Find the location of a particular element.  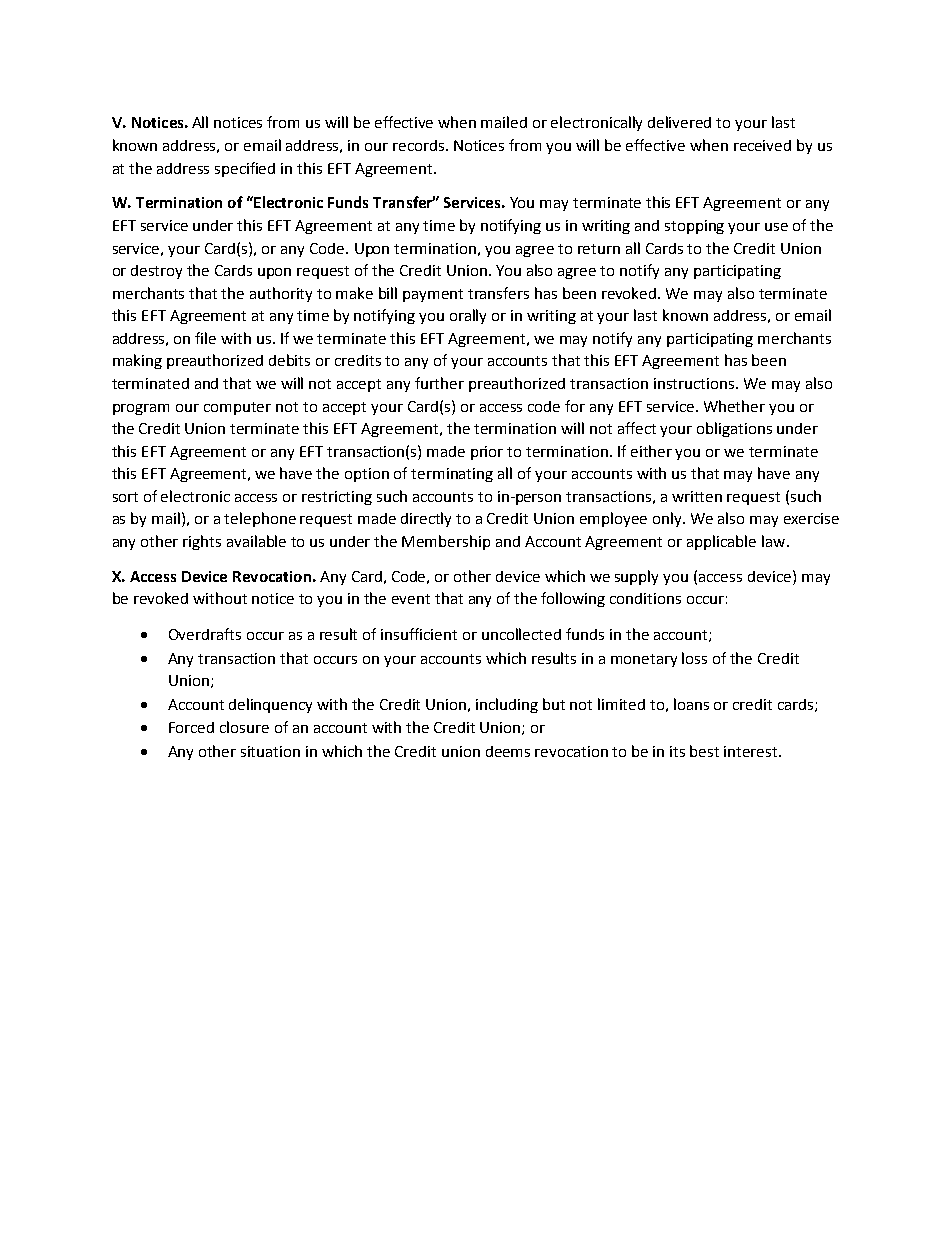

file is located at coordinates (205, 338).
